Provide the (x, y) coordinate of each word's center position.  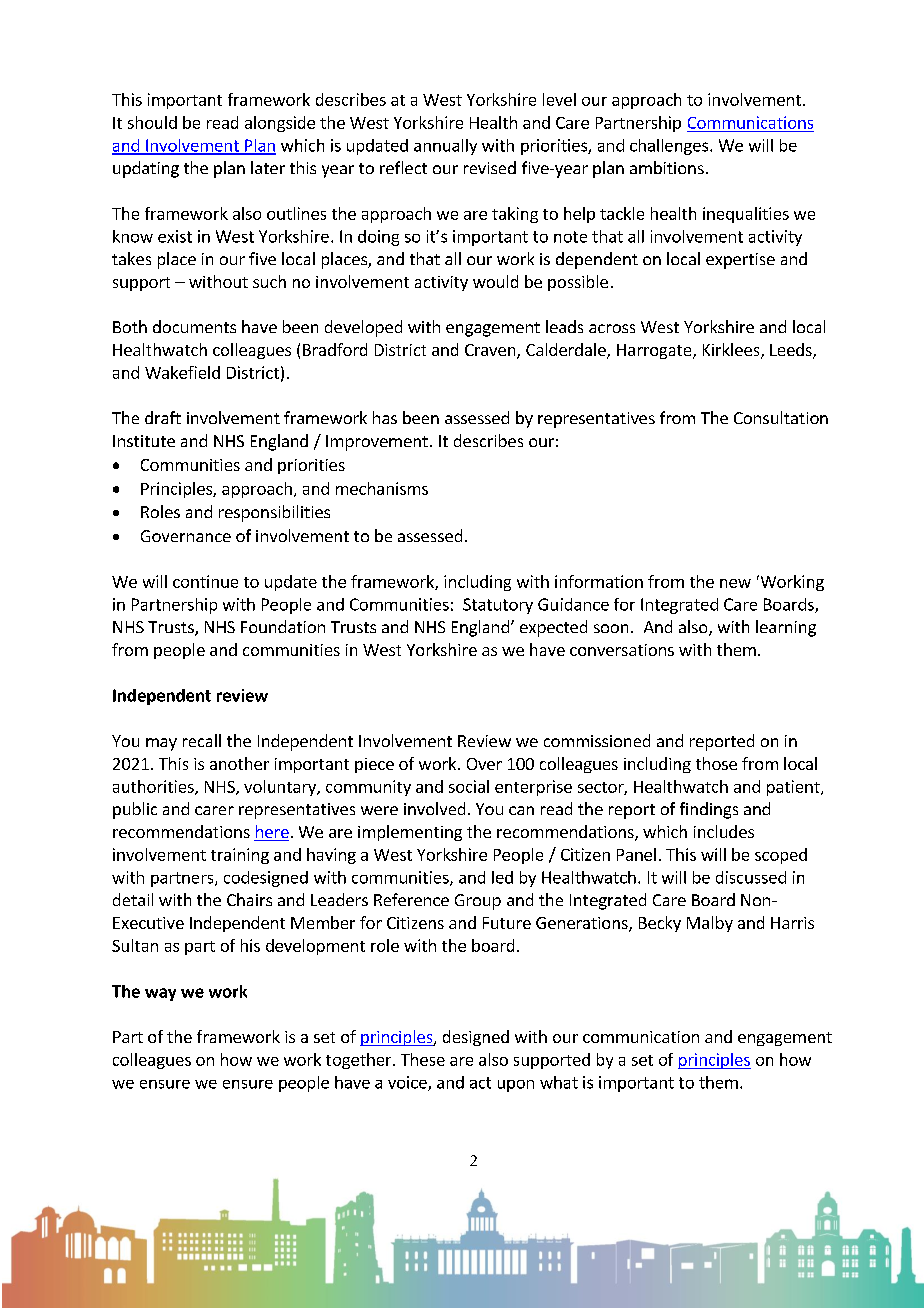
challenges (670, 147)
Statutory (498, 606)
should (152, 122)
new (735, 583)
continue (205, 581)
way (160, 994)
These (423, 1059)
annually (445, 147)
